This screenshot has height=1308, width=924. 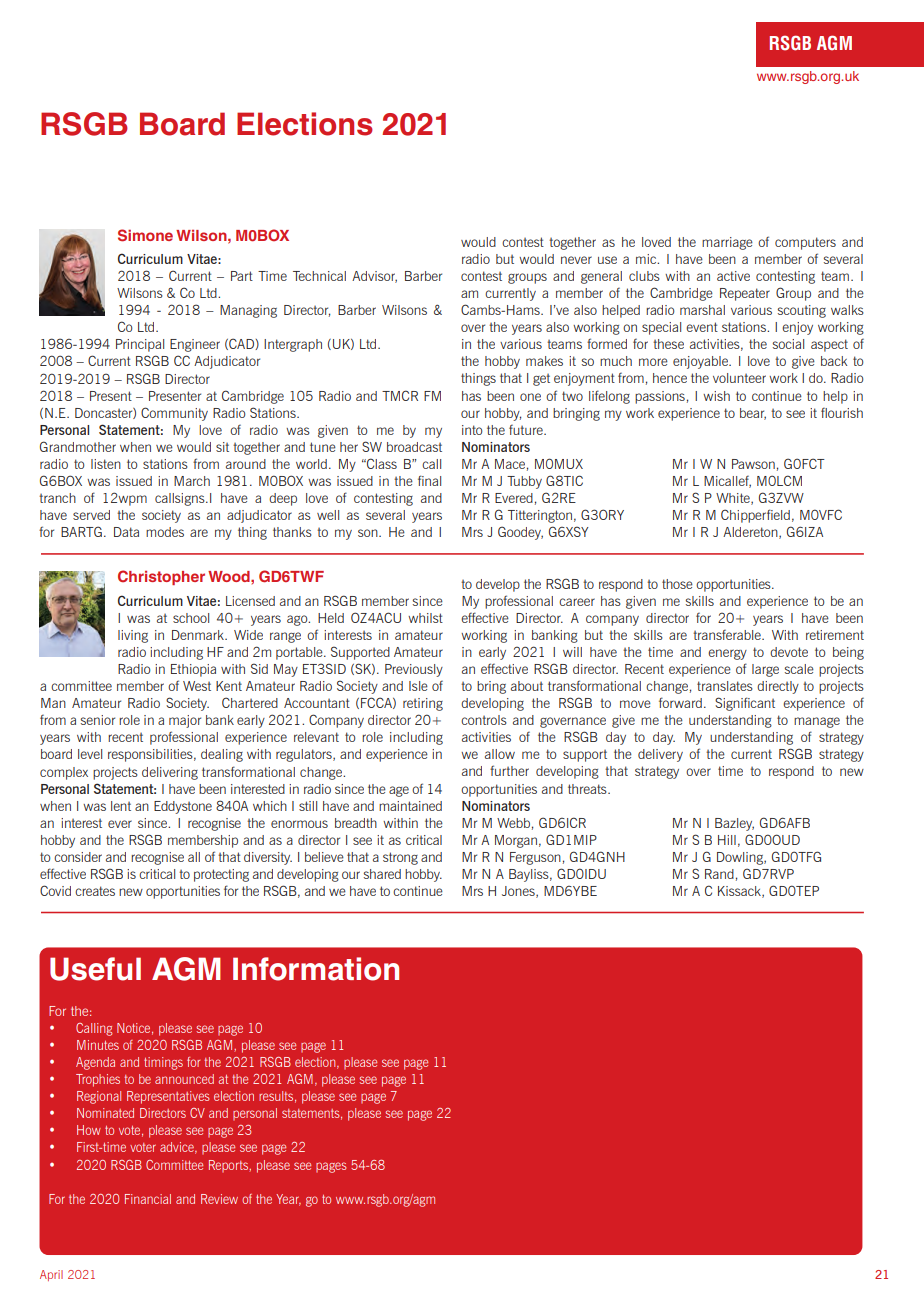 What do you see at coordinates (500, 754) in the screenshot?
I see `allow` at bounding box center [500, 754].
